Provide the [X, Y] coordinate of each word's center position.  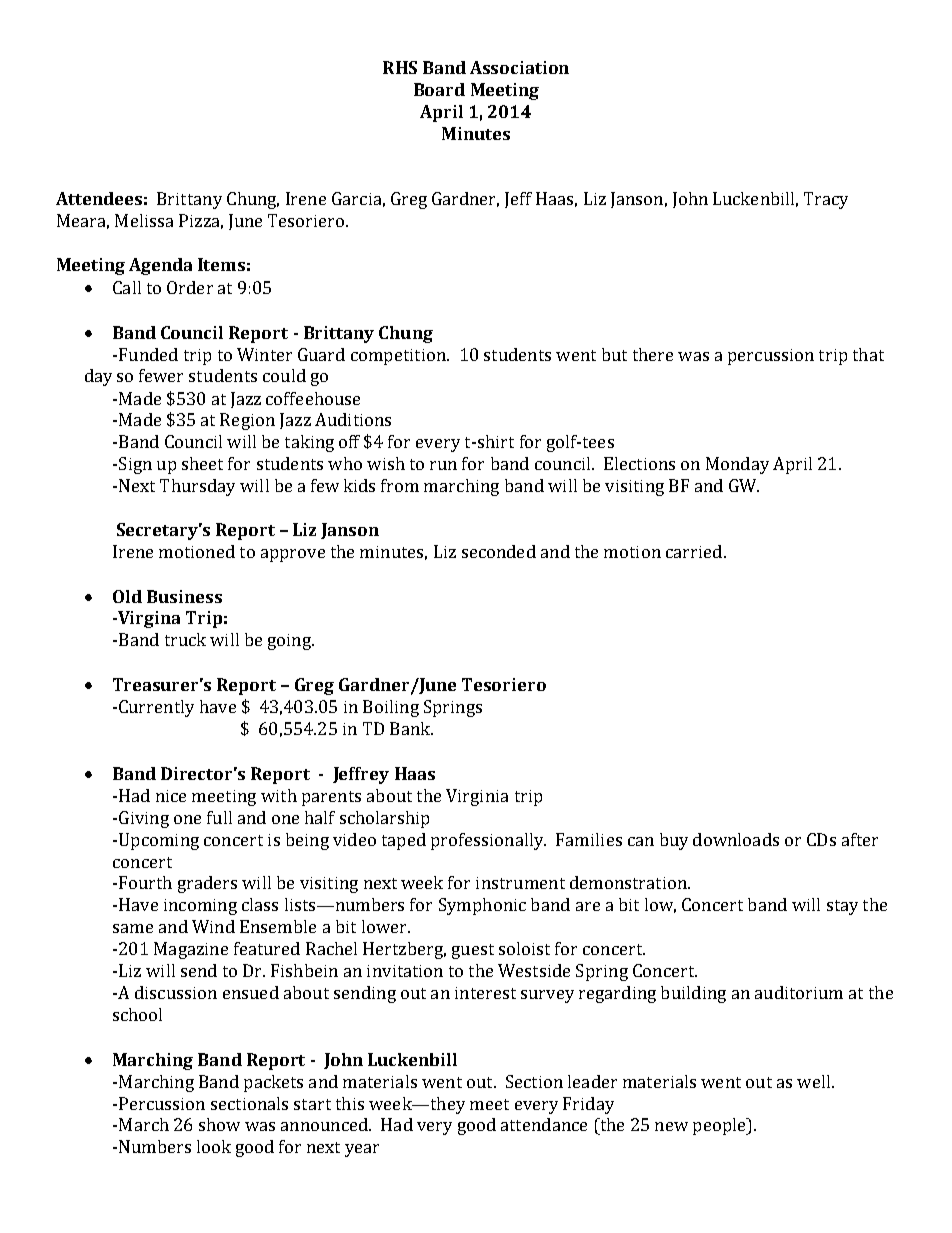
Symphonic [482, 906]
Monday [737, 465]
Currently [156, 708]
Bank [411, 728]
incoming [200, 907]
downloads [736, 839]
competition [399, 357]
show [219, 1124]
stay [842, 907]
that [868, 354]
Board [439, 89]
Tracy [826, 200]
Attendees [99, 198]
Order [190, 287]
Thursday [197, 487]
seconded [499, 551]
